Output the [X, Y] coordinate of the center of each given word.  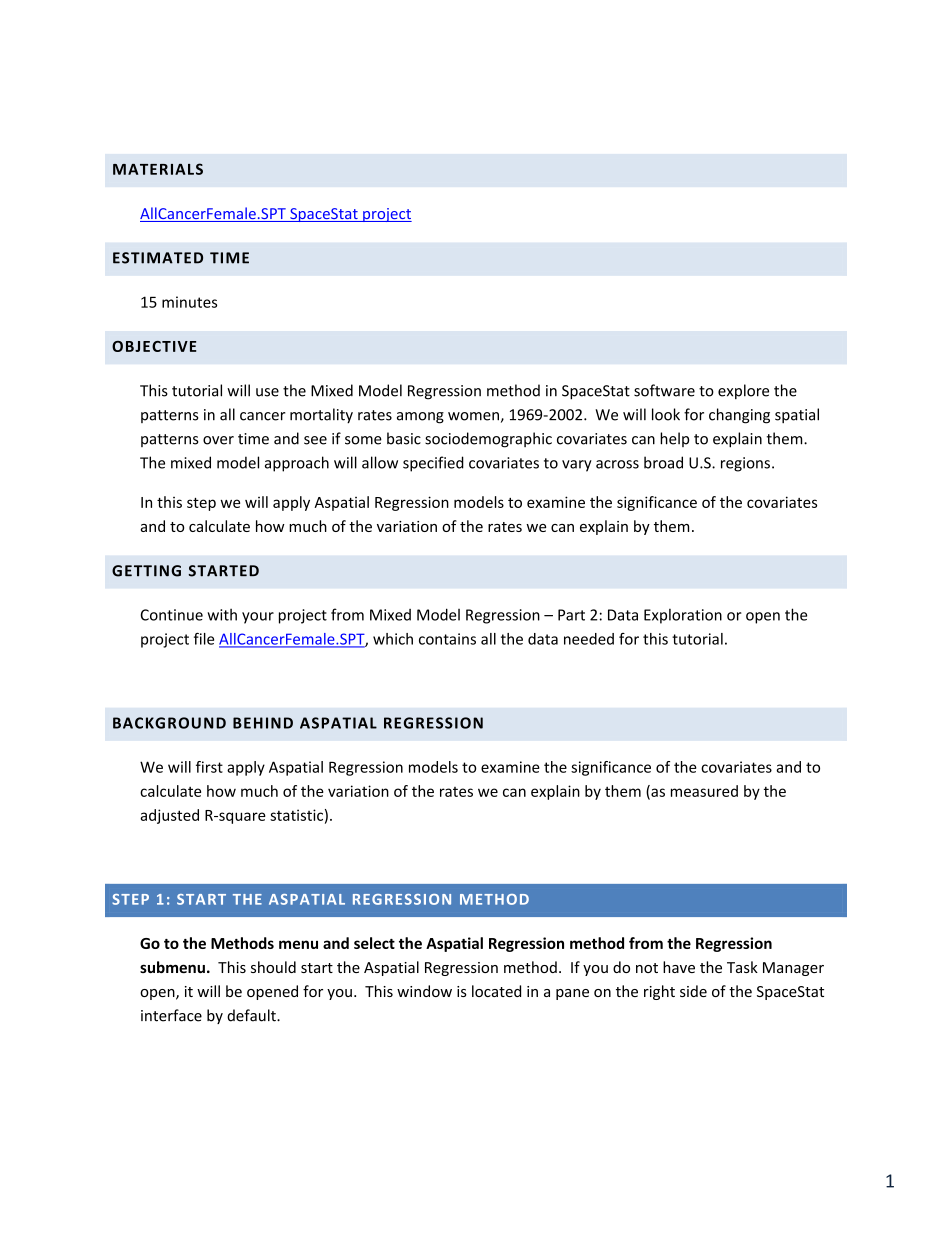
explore [743, 391]
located [496, 991]
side [693, 991]
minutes [189, 302]
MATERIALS [158, 169]
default [252, 1015]
